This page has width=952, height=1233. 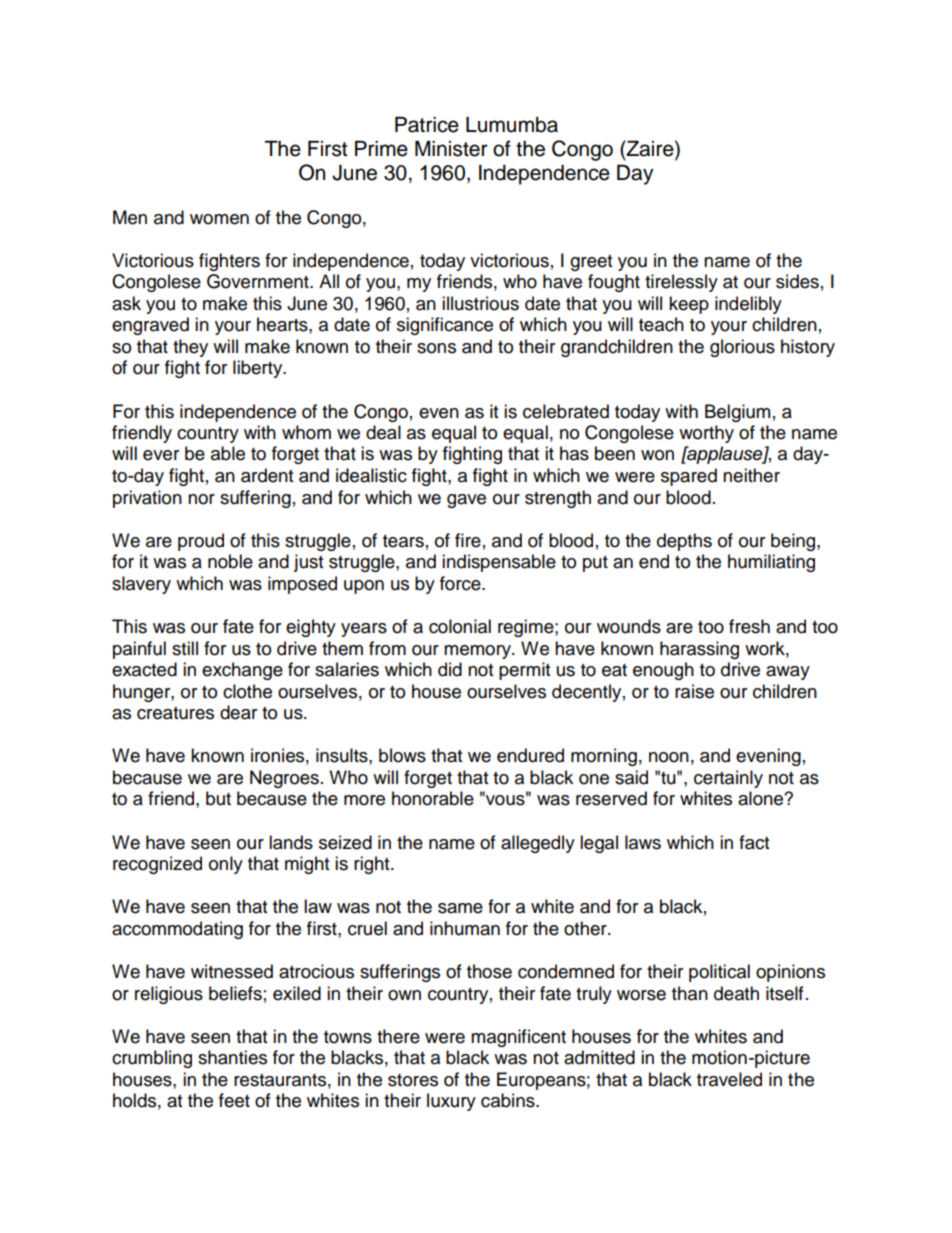 I want to click on women, so click(x=219, y=219).
